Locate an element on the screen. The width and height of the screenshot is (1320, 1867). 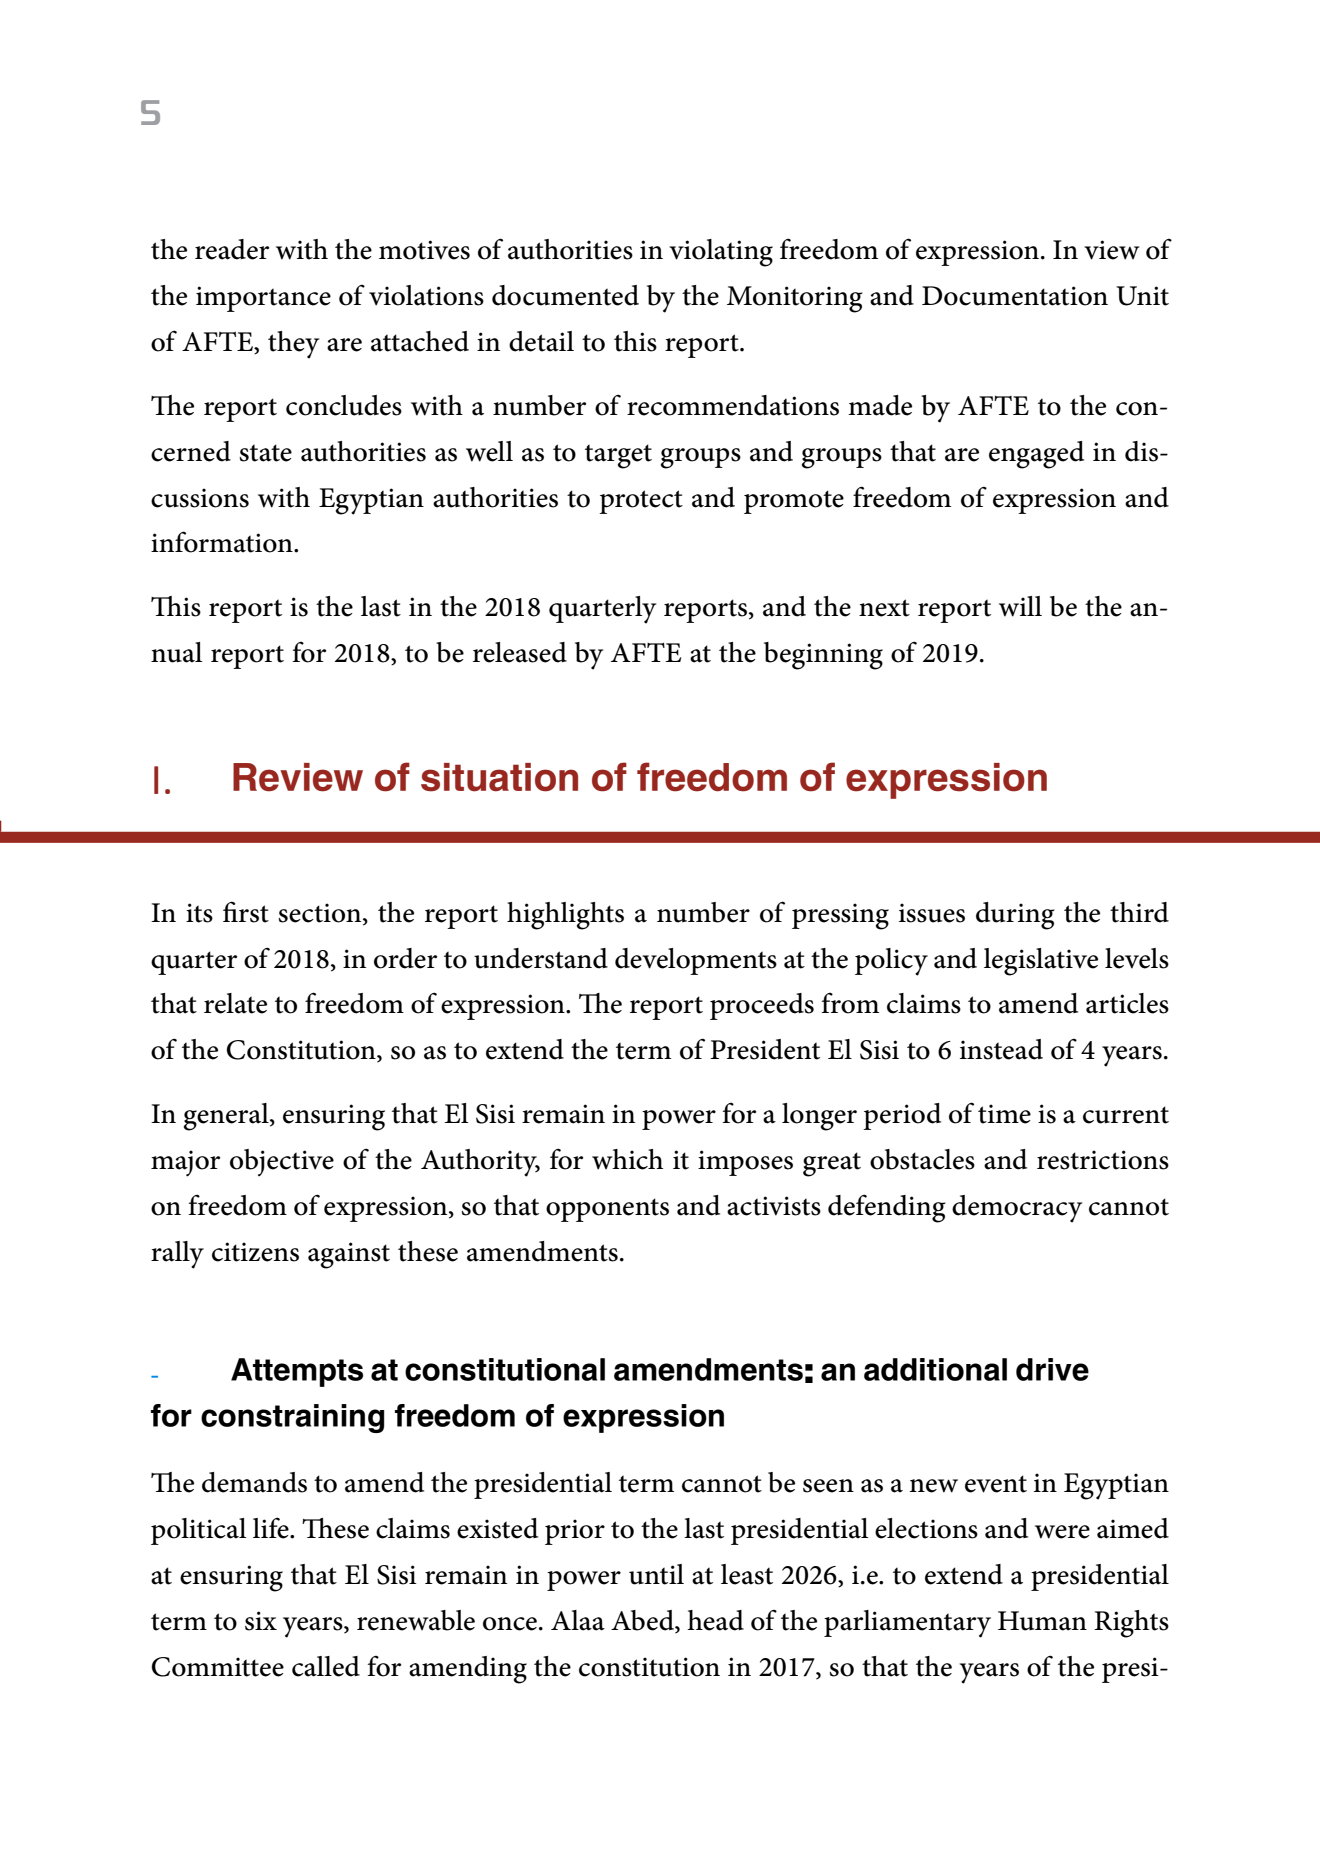
importance is located at coordinates (263, 299).
